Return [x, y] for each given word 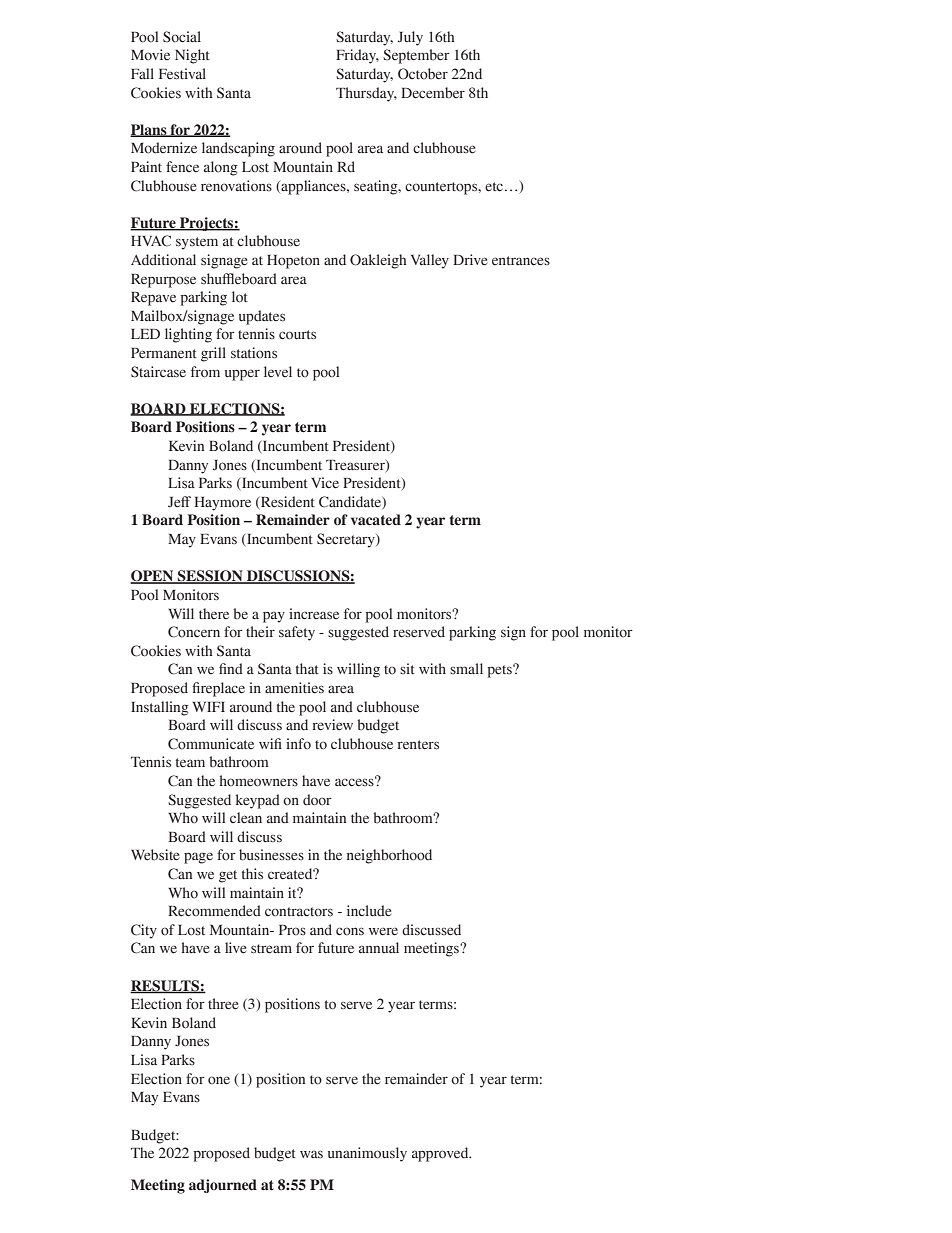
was [311, 1154]
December [433, 93]
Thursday [366, 94]
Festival [182, 74]
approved [441, 1154]
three [223, 1003]
